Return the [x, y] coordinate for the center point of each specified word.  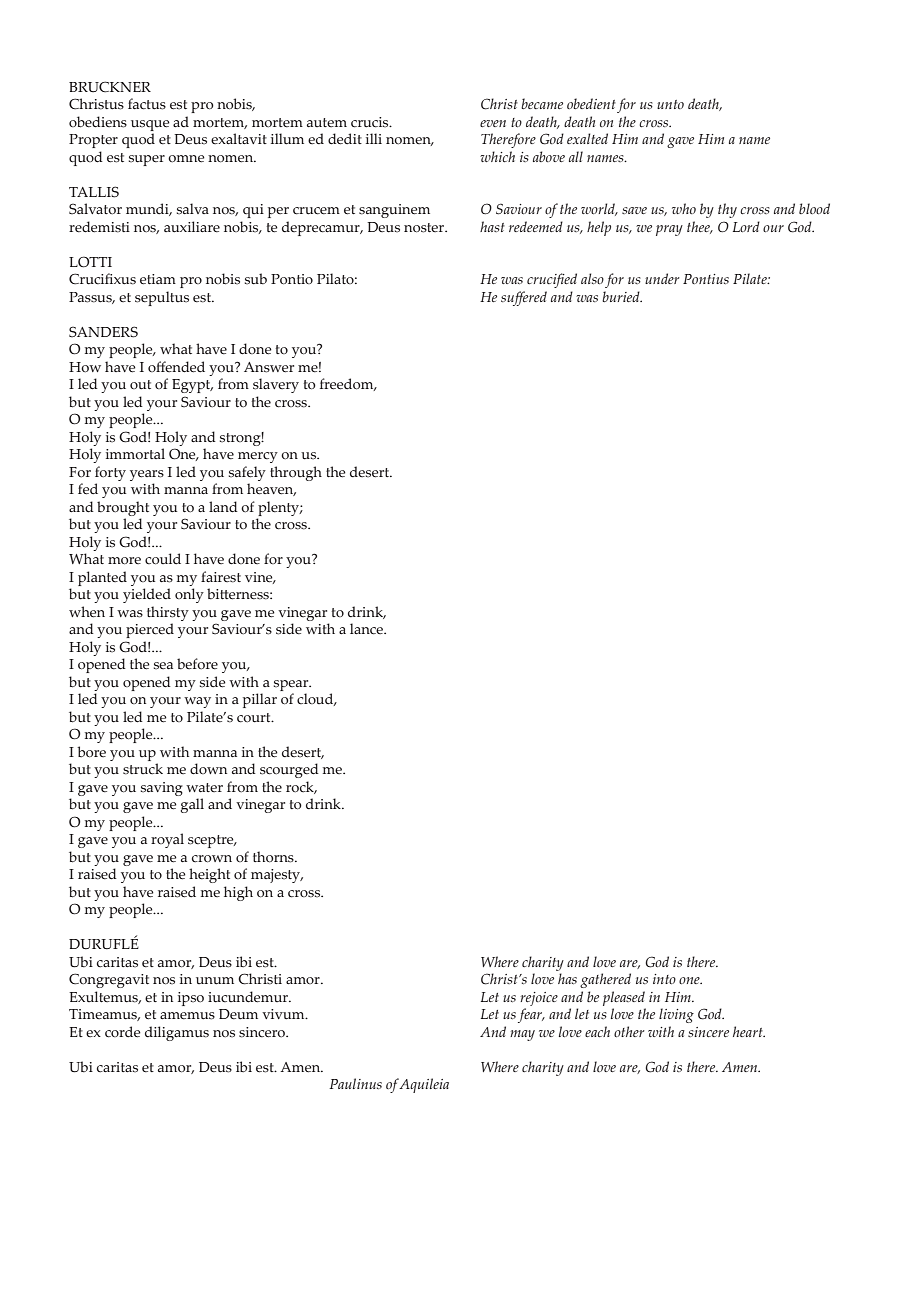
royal [167, 840]
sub [256, 279]
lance [367, 629]
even [493, 123]
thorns [274, 857]
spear [292, 685]
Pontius [706, 279]
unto [670, 104]
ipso [191, 999]
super [147, 160]
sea [163, 666]
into [664, 979]
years [147, 475]
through [296, 473]
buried [622, 296]
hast [492, 226]
